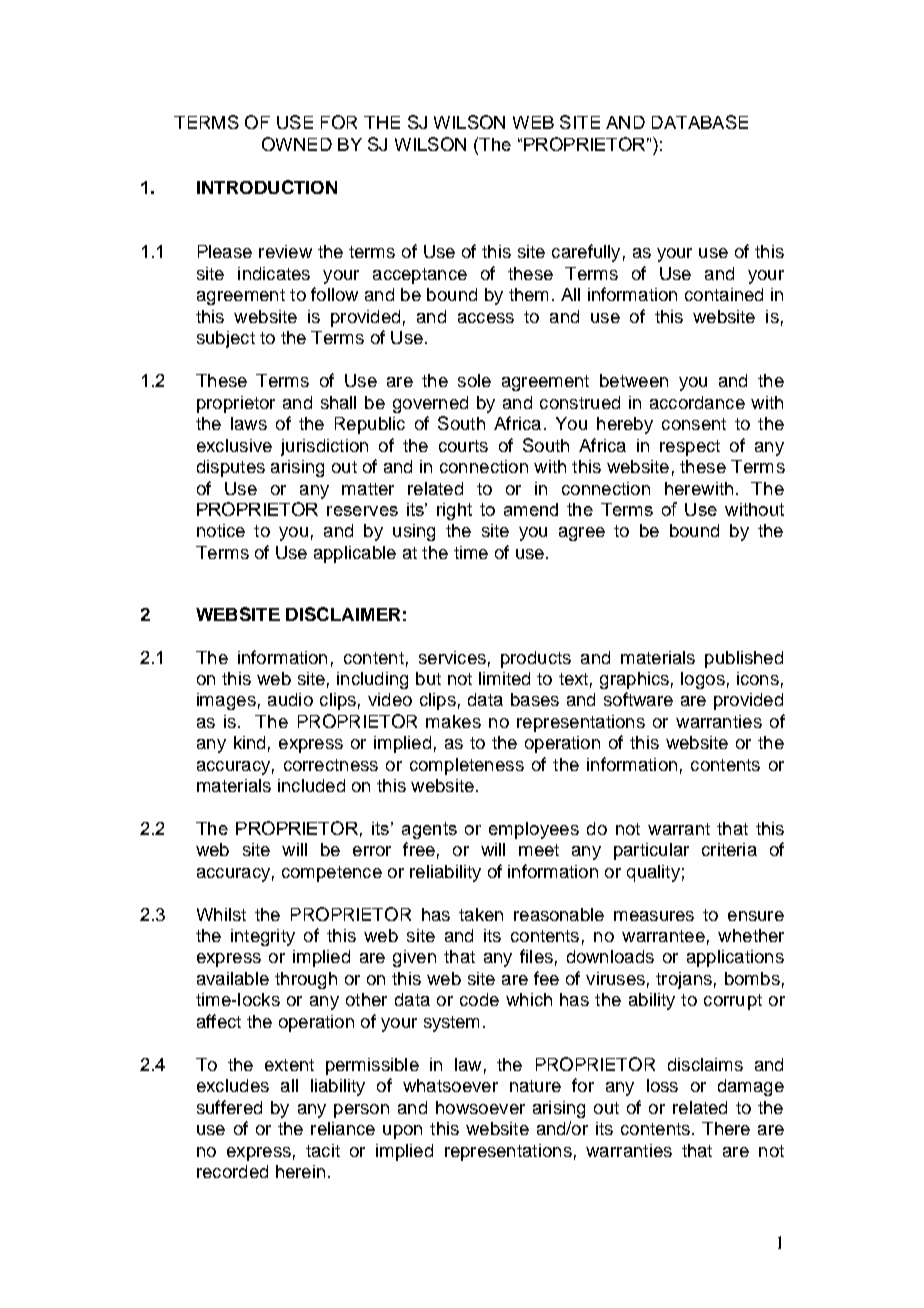 Image resolution: width=924 pixels, height=1308 pixels. Describe the element at coordinates (300, 1171) in the document. I see `herein` at that location.
